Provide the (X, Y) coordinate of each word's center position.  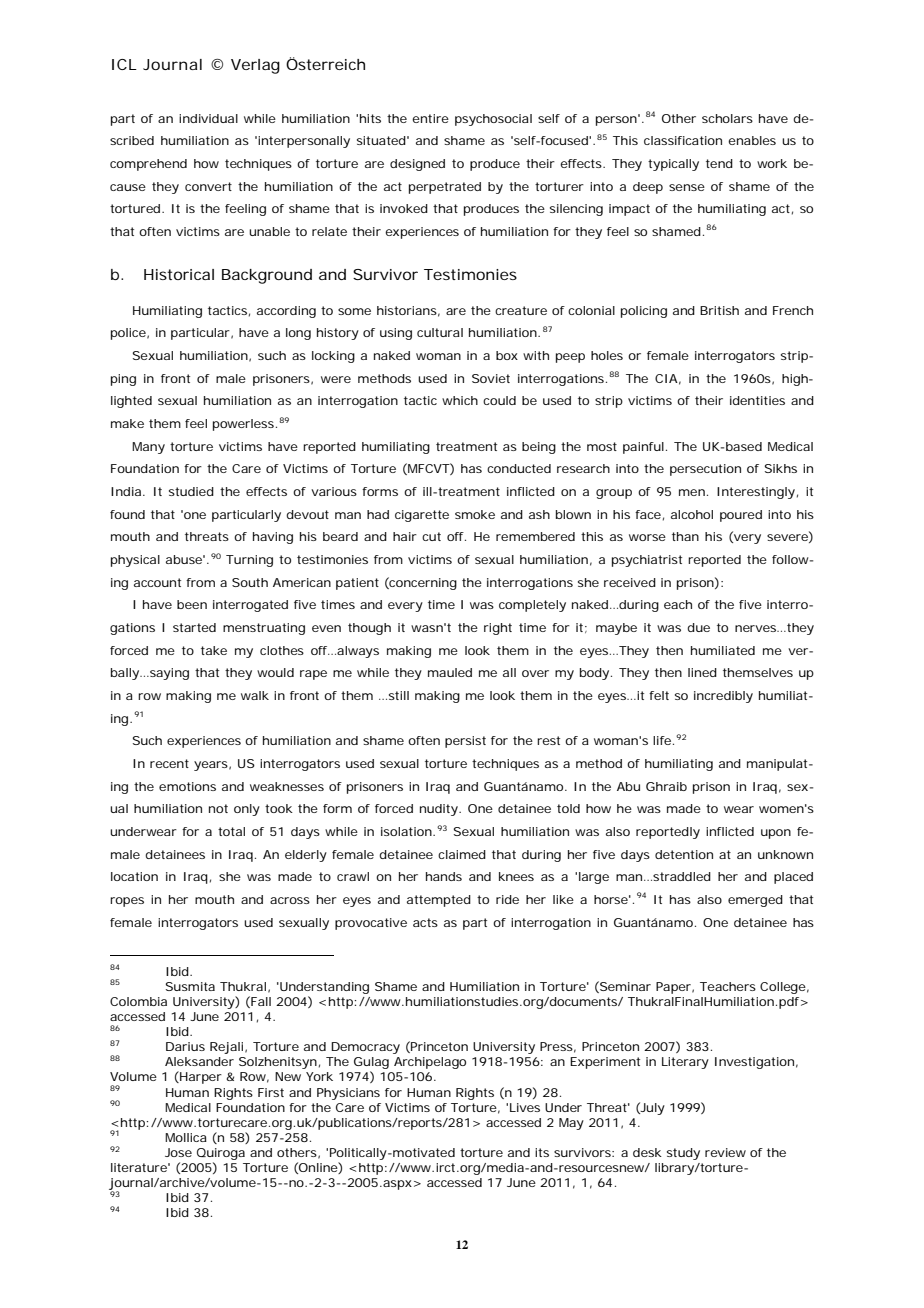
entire (430, 118)
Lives (525, 1107)
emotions (187, 786)
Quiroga (221, 1154)
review (725, 1152)
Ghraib (666, 786)
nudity (440, 810)
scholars (727, 118)
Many (148, 448)
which (460, 400)
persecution (705, 470)
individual (208, 118)
